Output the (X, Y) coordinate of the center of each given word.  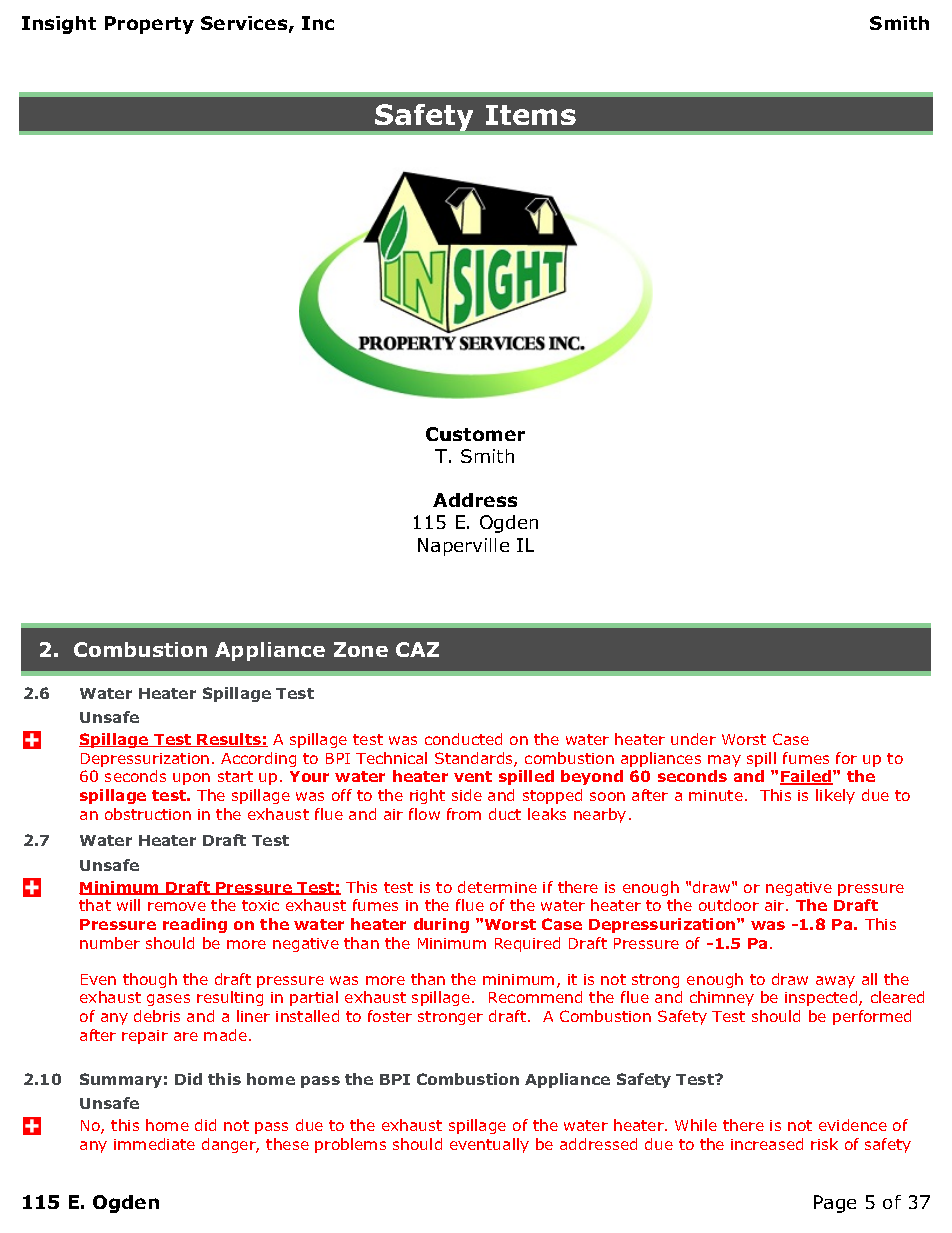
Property (149, 25)
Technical (391, 758)
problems (350, 1145)
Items (531, 115)
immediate (154, 1144)
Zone (361, 649)
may (724, 761)
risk (824, 1144)
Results (229, 740)
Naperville (463, 547)
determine (497, 887)
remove (177, 906)
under (693, 739)
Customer (475, 434)
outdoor (729, 905)
